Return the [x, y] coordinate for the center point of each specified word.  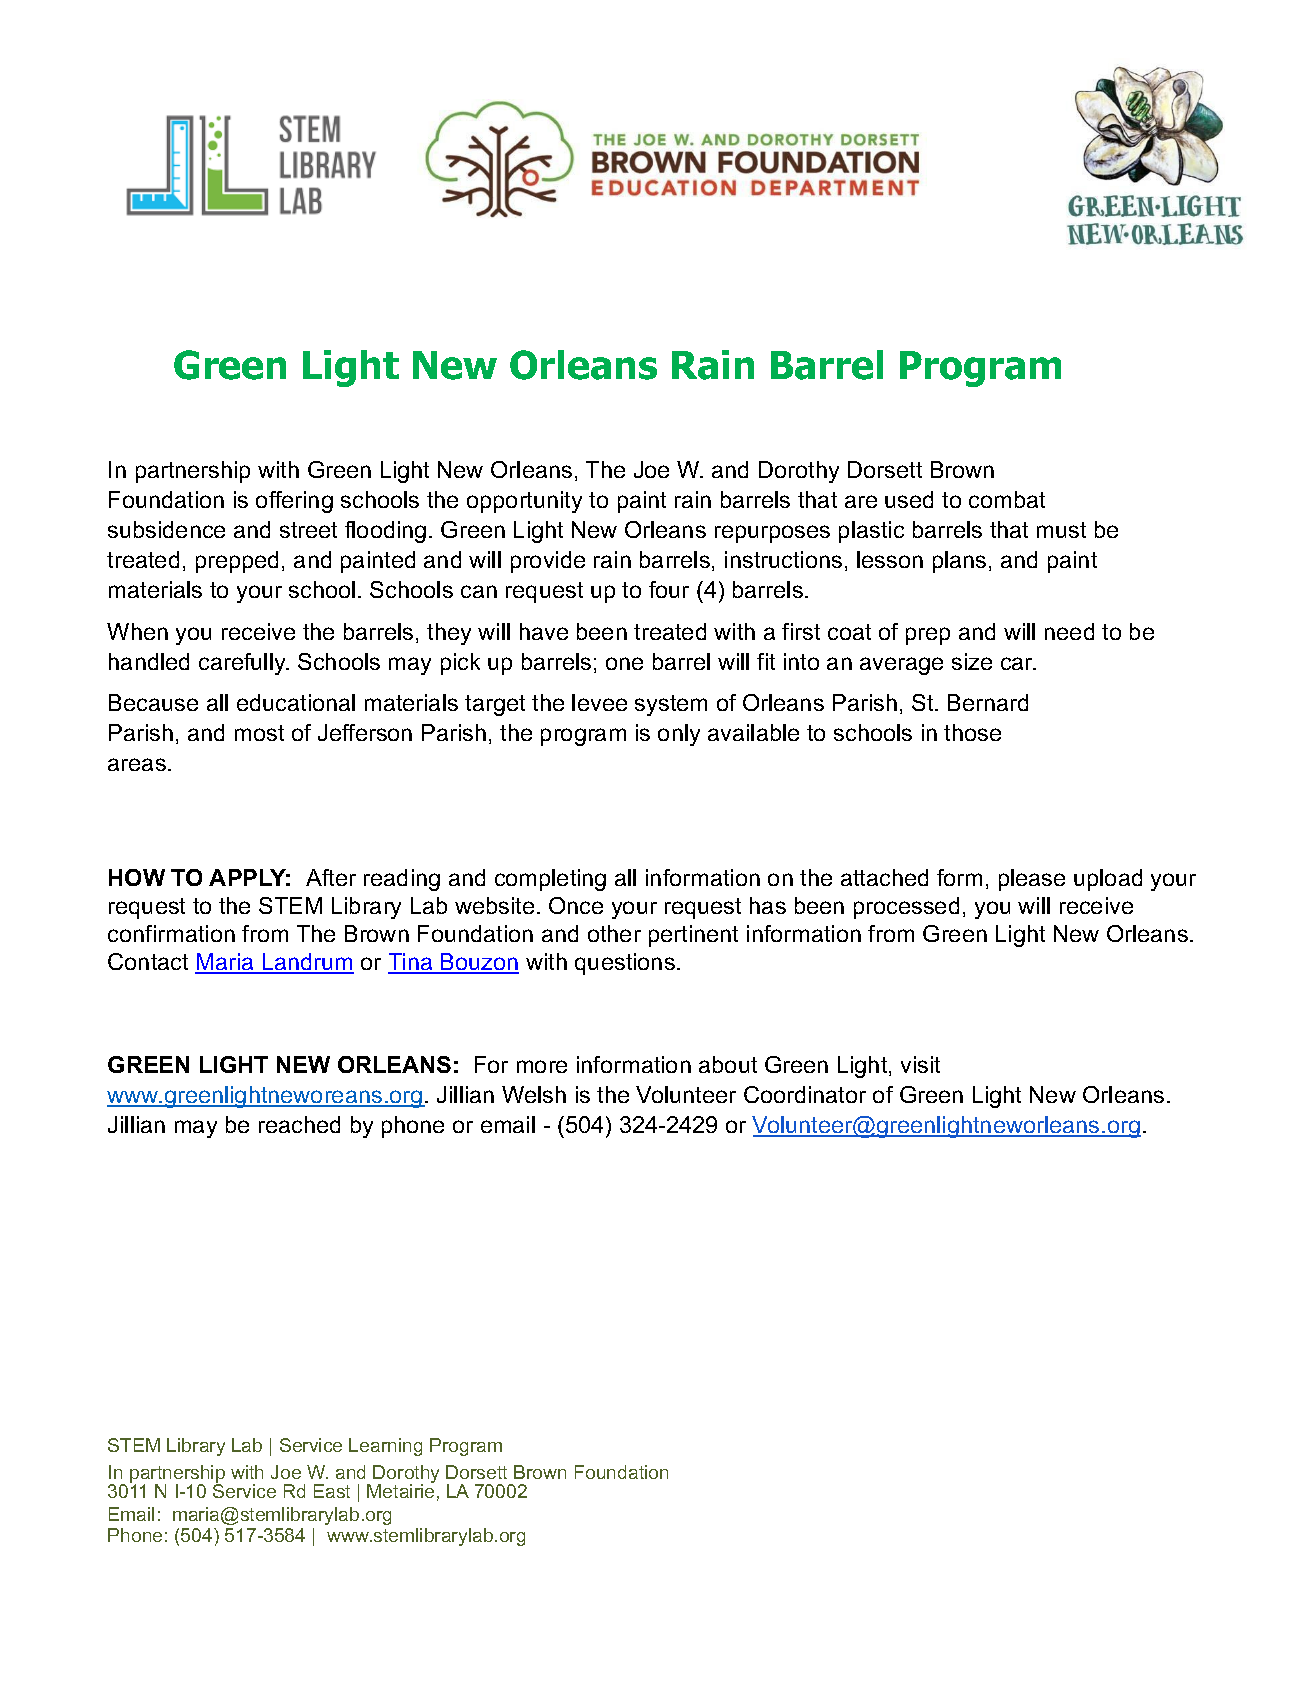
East [332, 1491]
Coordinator [805, 1094]
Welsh [534, 1094]
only [679, 735]
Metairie [400, 1490]
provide [548, 562]
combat [1007, 499]
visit [920, 1064]
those [972, 732]
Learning [385, 1447]
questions [625, 964]
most [259, 733]
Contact [148, 961]
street [308, 530]
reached [299, 1124]
